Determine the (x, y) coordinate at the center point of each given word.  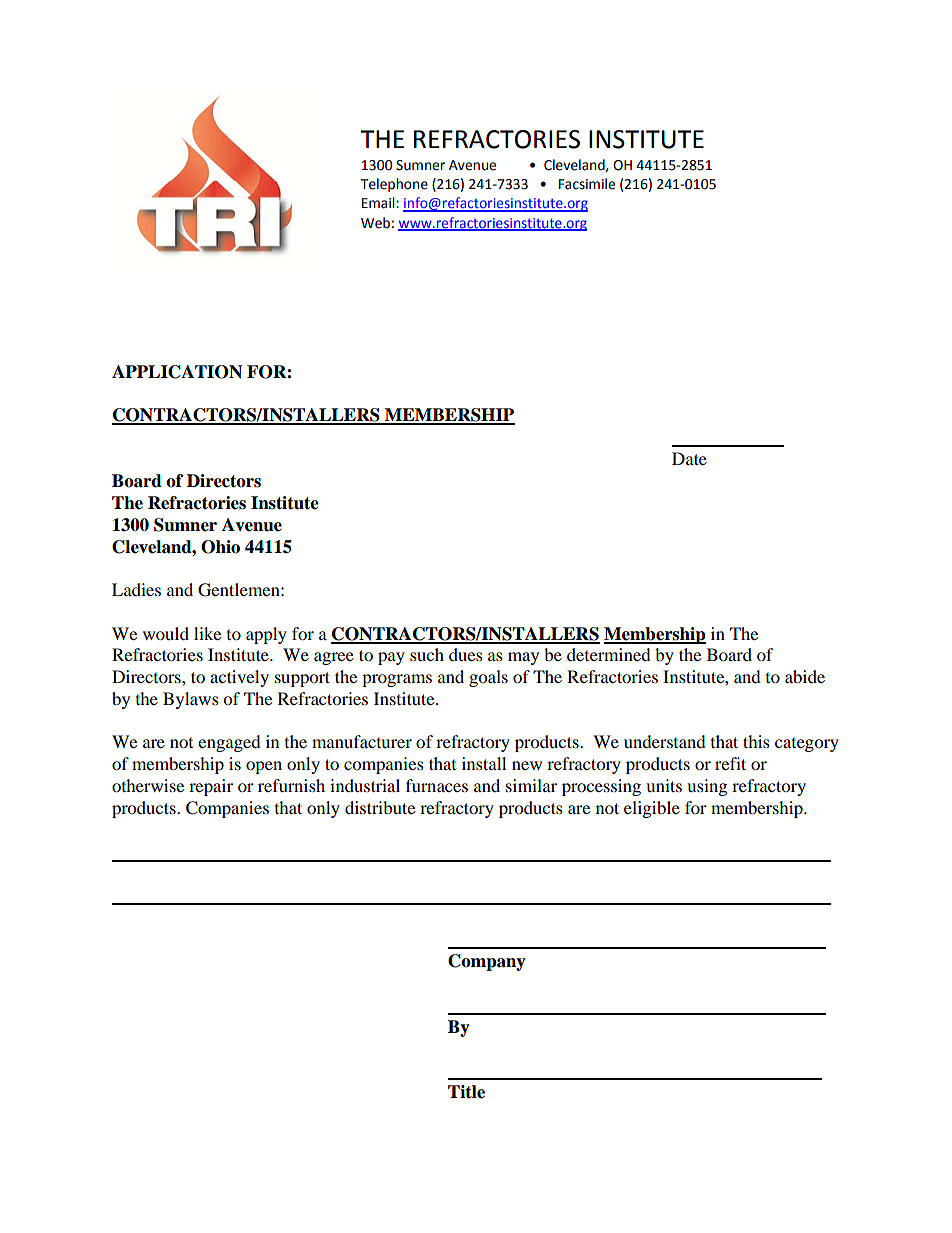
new (527, 765)
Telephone (394, 185)
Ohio (220, 547)
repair (211, 787)
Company (487, 962)
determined (609, 654)
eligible (652, 809)
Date (689, 458)
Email (379, 203)
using (707, 787)
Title (466, 1092)
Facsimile (587, 184)
